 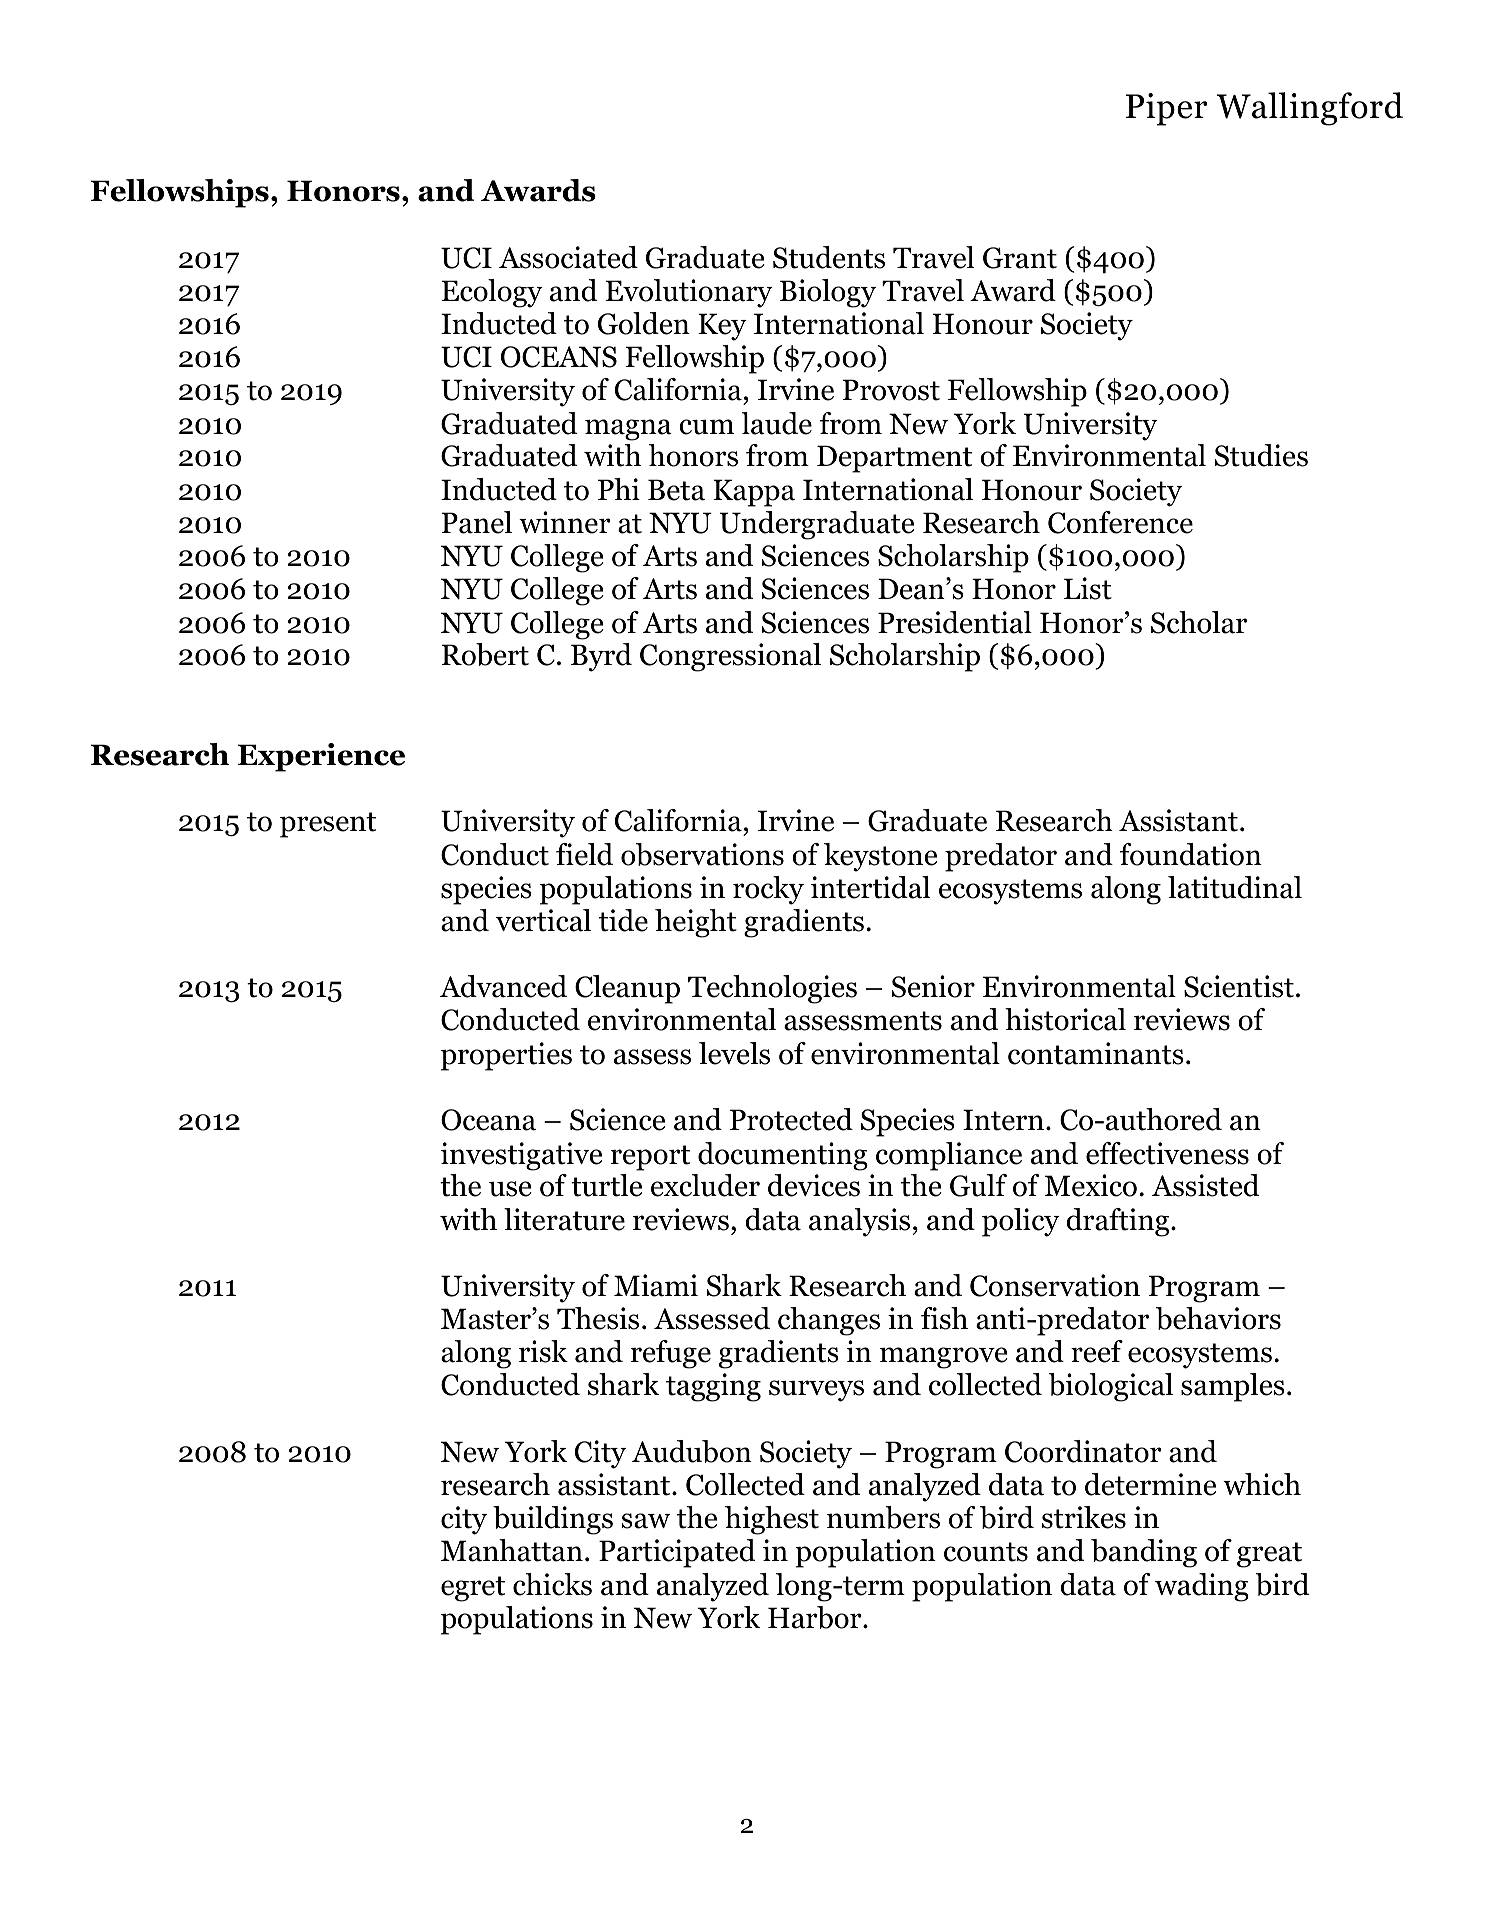 What do you see at coordinates (473, 1589) in the page?
I see `egret` at bounding box center [473, 1589].
